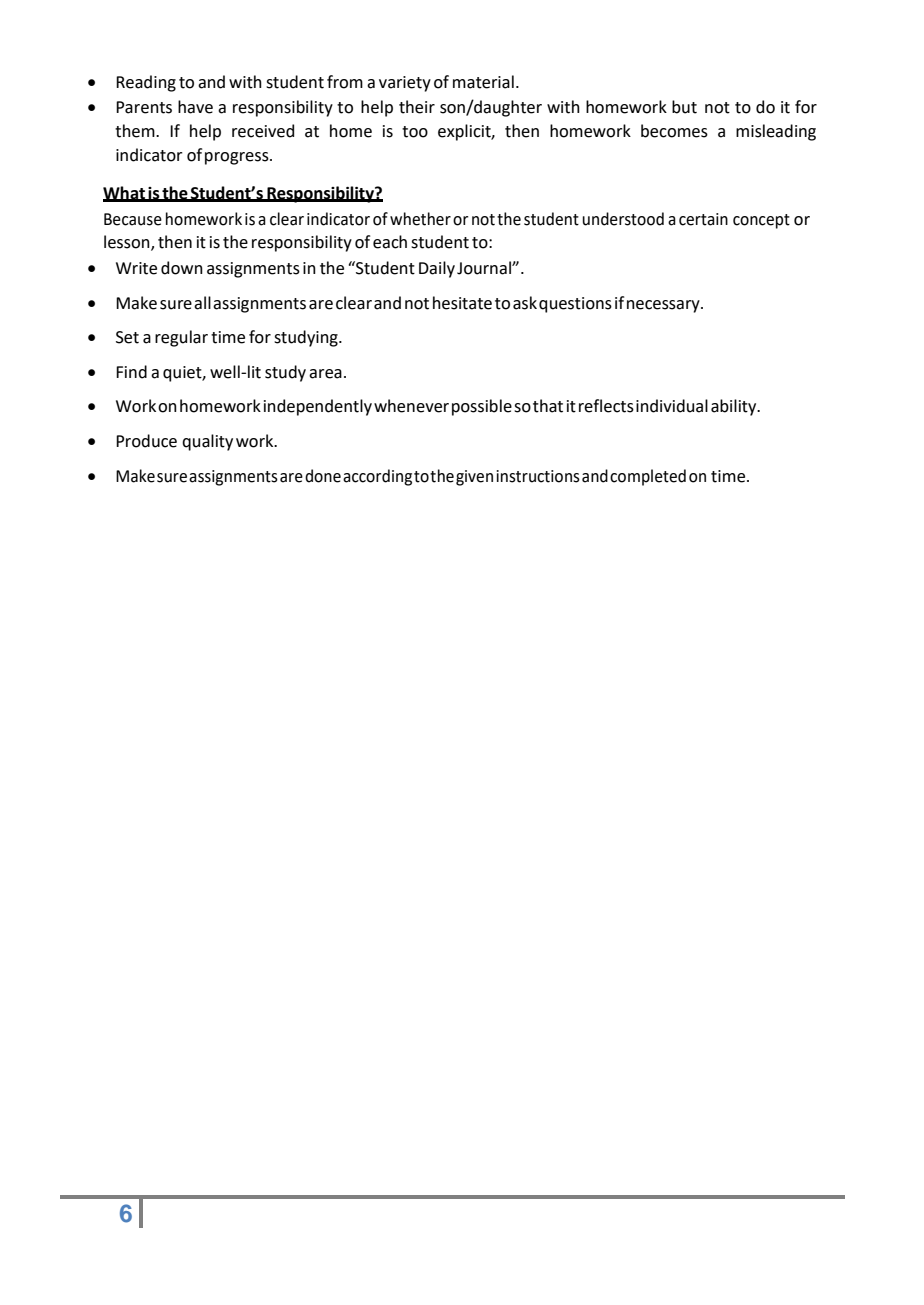  What do you see at coordinates (485, 268) in the image?
I see `Journal` at bounding box center [485, 268].
